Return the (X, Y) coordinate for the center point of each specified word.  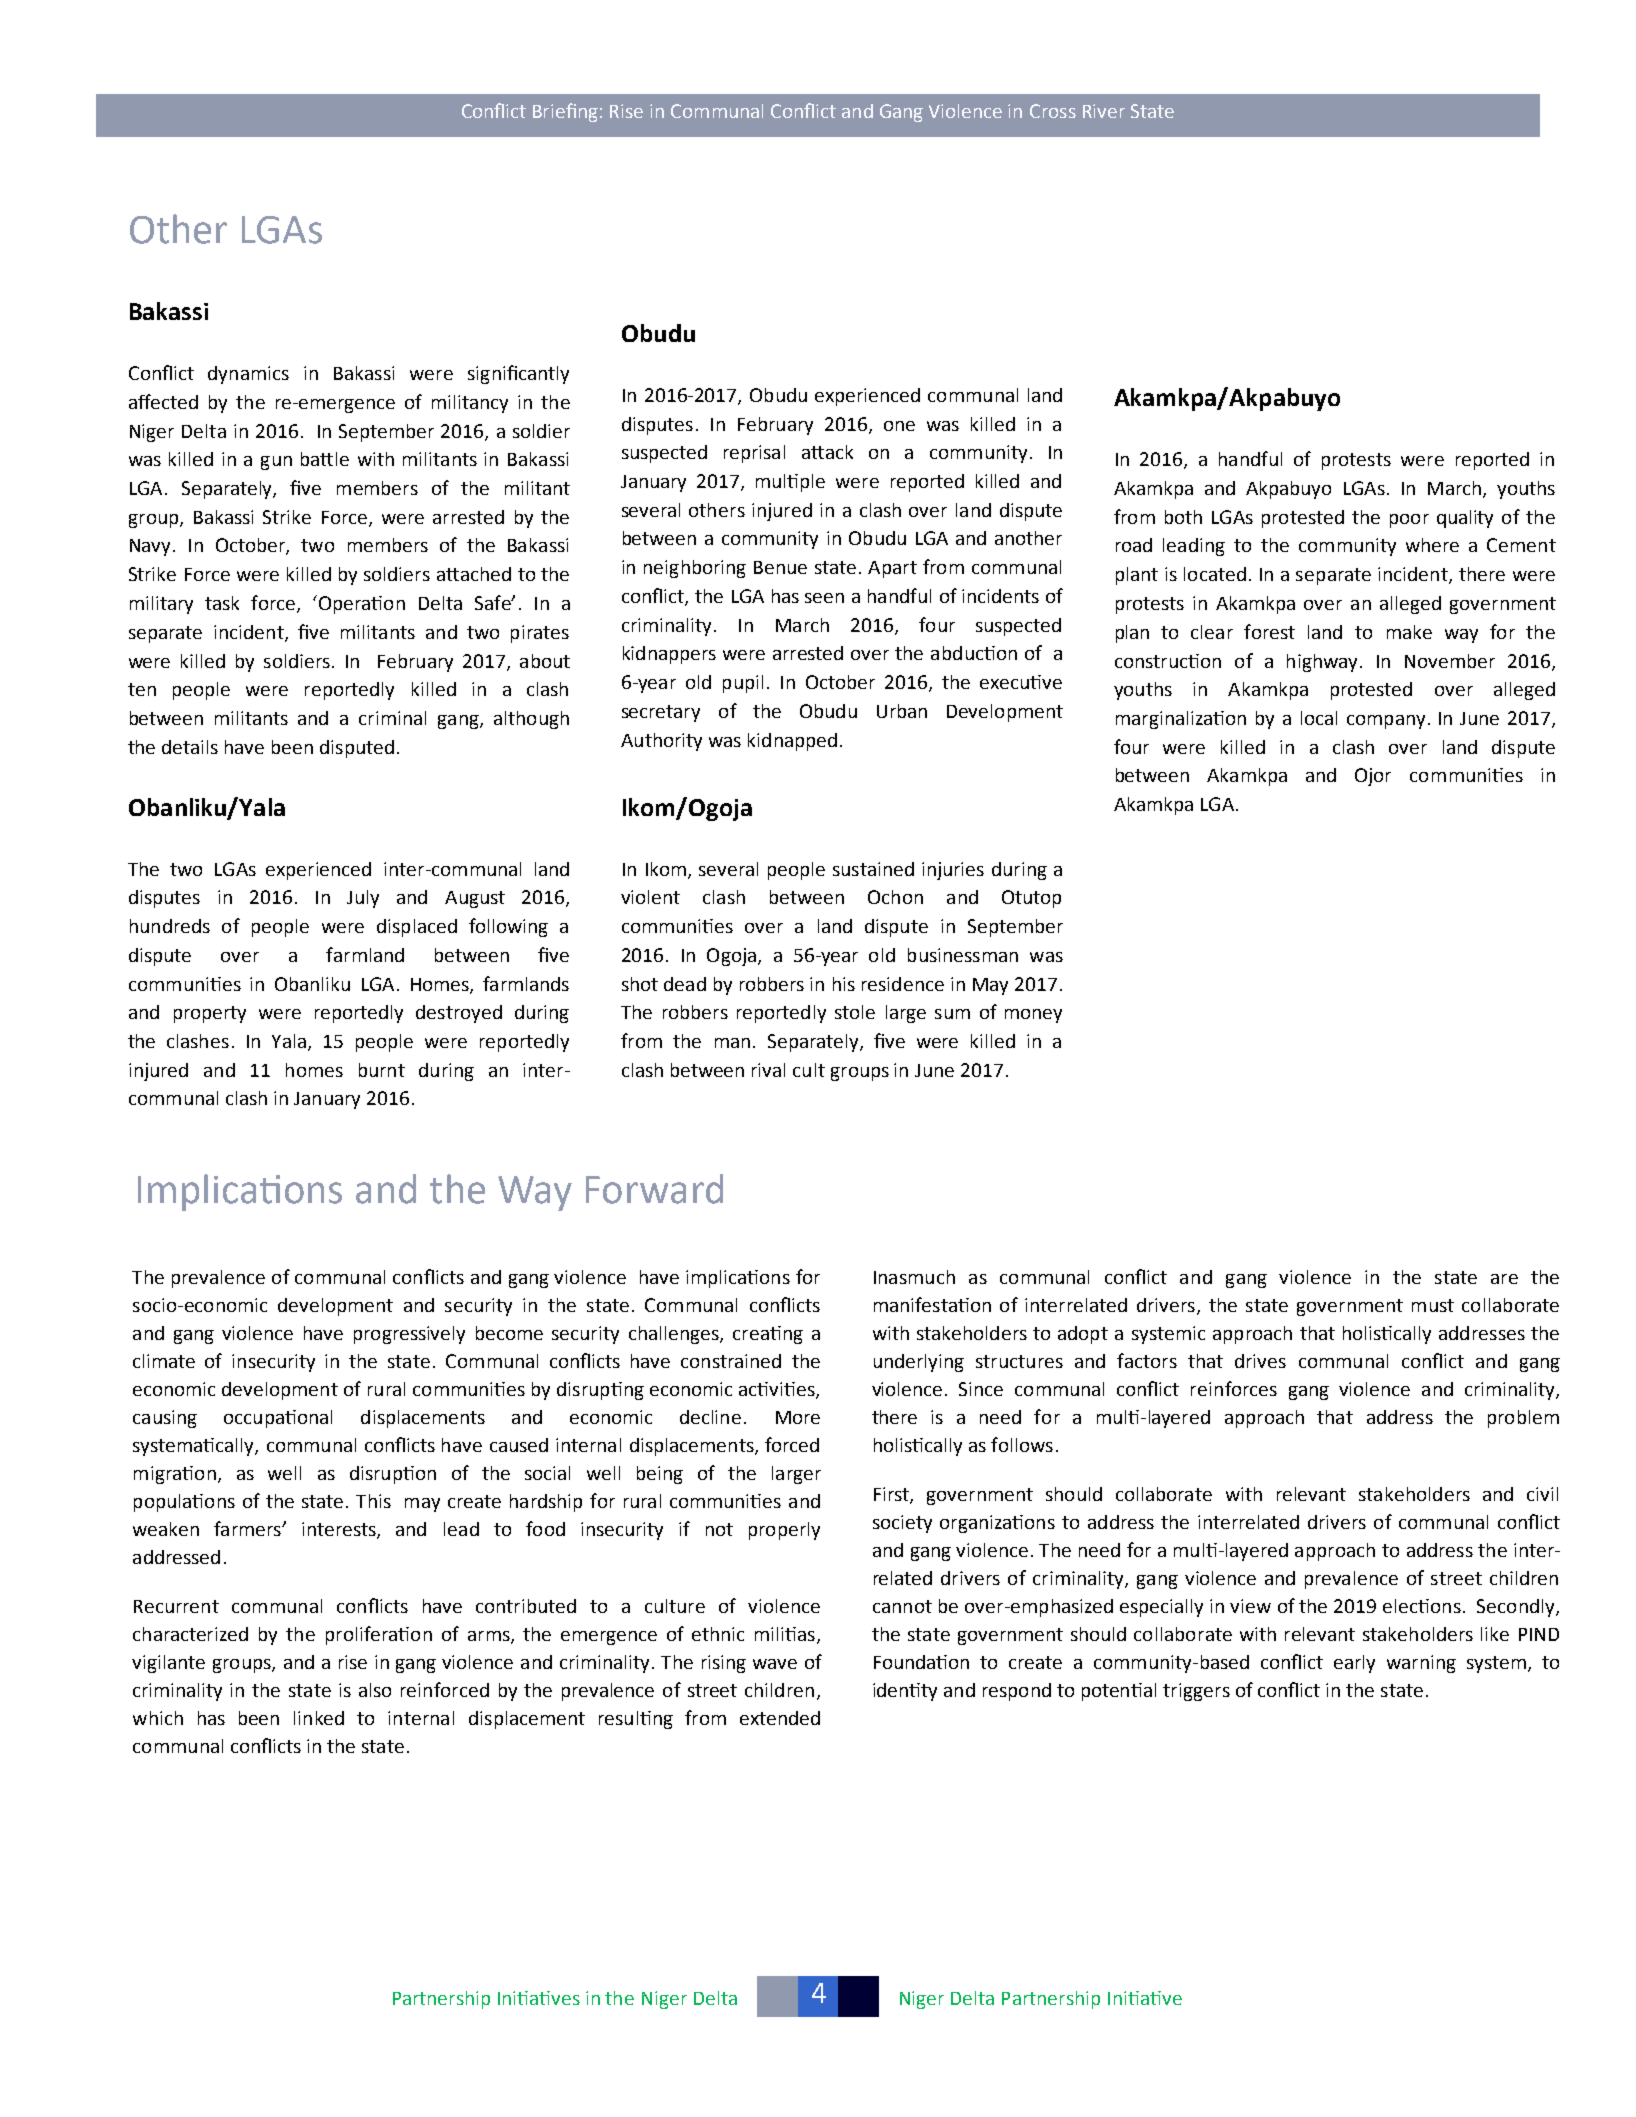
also (375, 1690)
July (363, 899)
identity (905, 1692)
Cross (1053, 111)
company (1386, 722)
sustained (873, 869)
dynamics (248, 375)
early (1354, 1664)
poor (1409, 521)
